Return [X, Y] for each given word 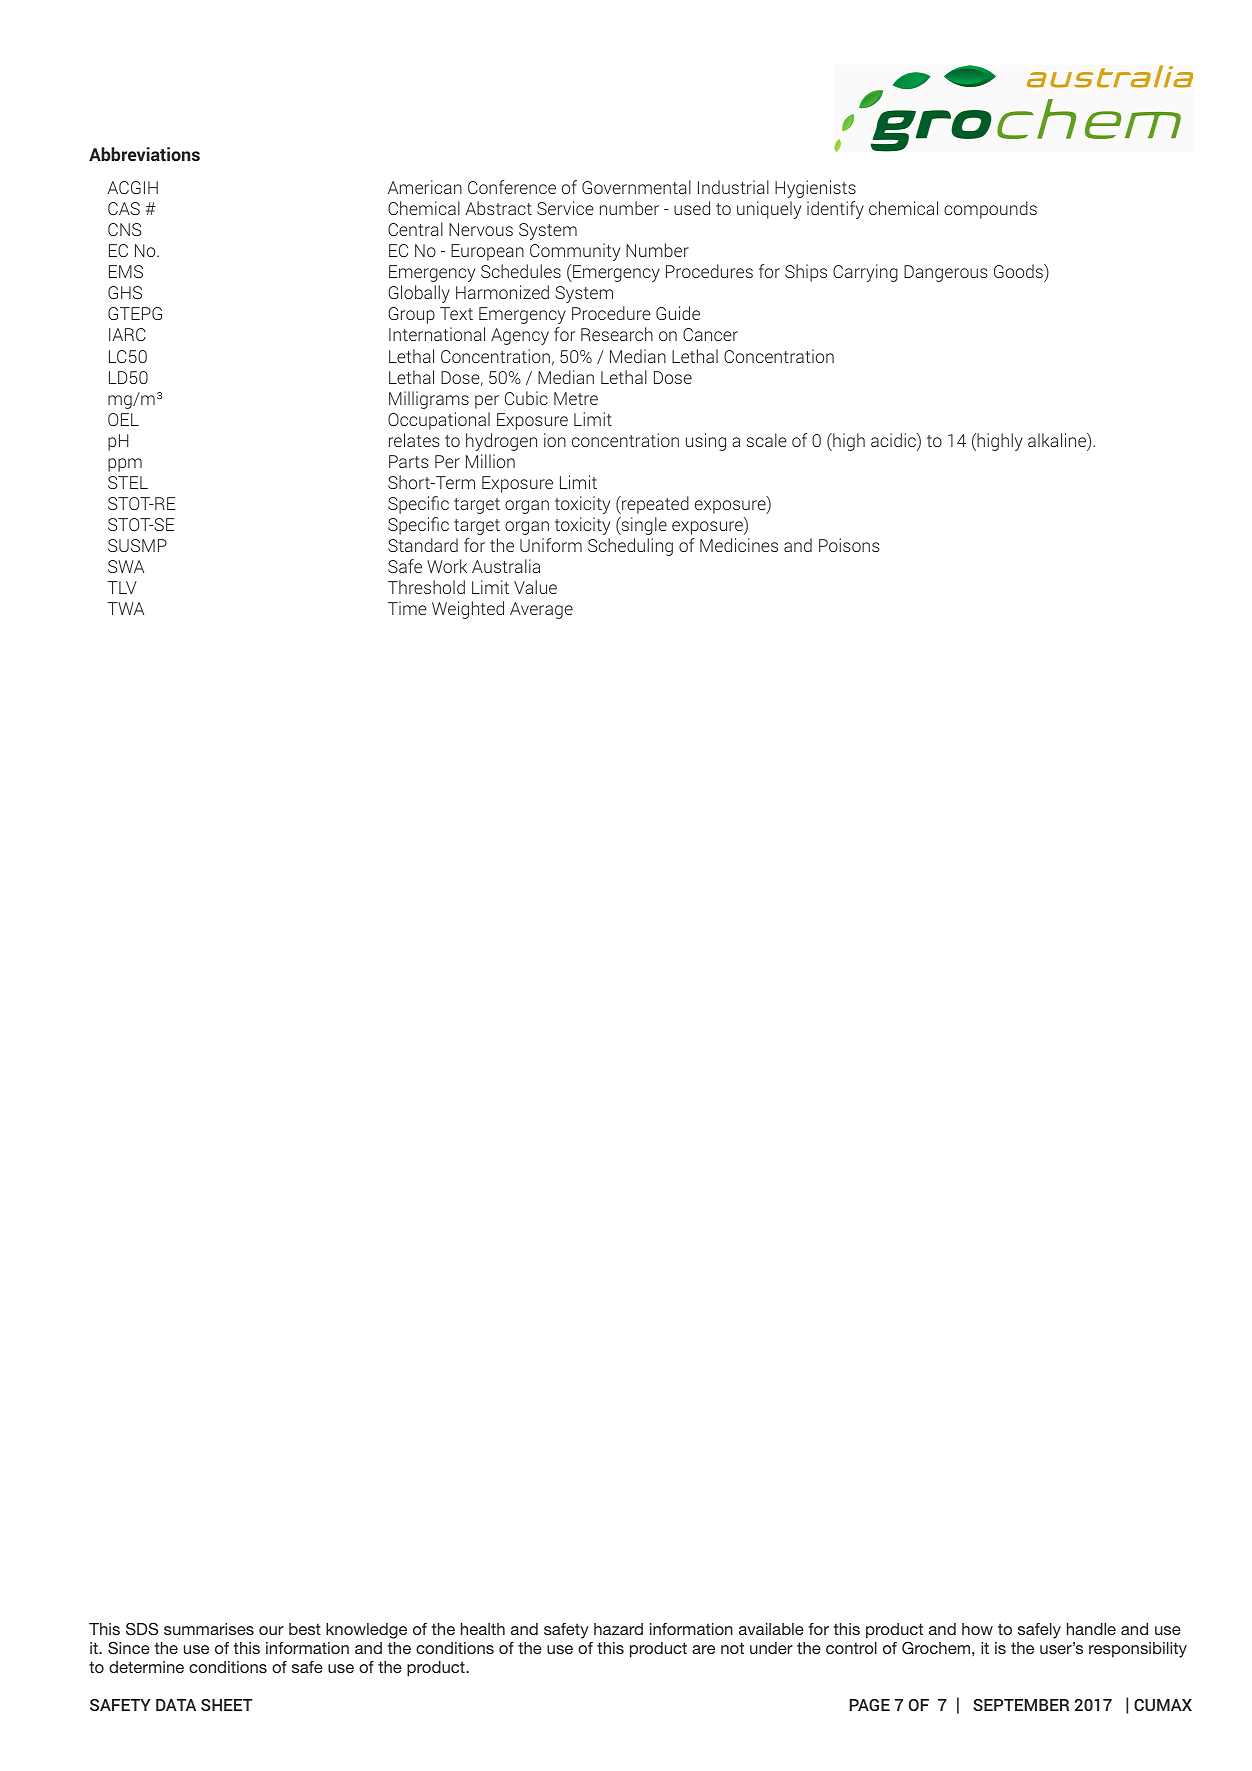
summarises [209, 1629]
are [703, 1649]
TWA [125, 608]
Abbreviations [144, 154]
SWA [126, 566]
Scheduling [630, 547]
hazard [618, 1629]
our [271, 1630]
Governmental [636, 187]
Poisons [849, 545]
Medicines [739, 545]
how [977, 1629]
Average [541, 610]
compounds [990, 210]
